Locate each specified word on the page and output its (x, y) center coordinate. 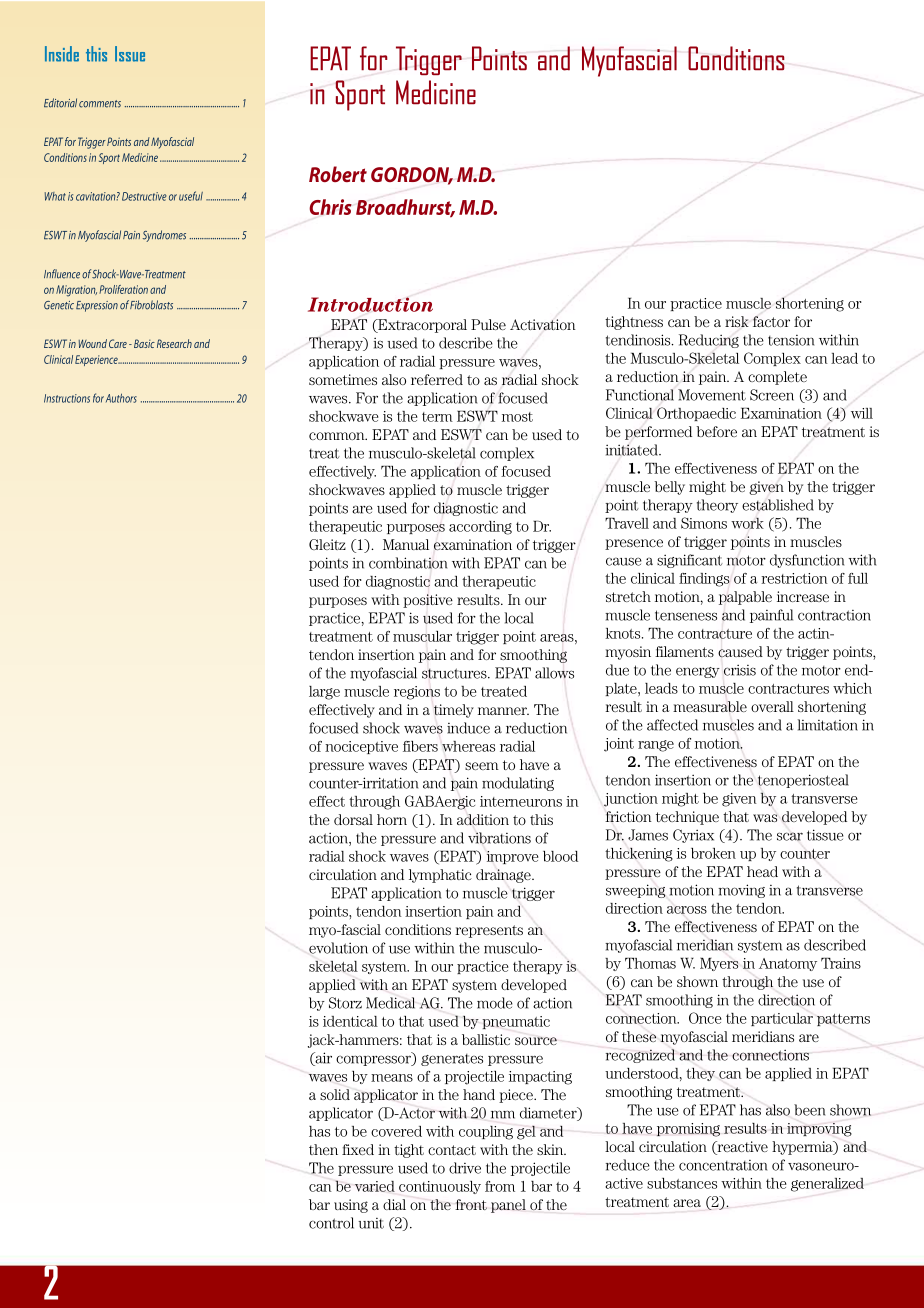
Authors (121, 398)
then (323, 1149)
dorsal (353, 819)
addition (483, 819)
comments (100, 104)
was (765, 818)
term (437, 417)
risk (737, 321)
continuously (440, 1187)
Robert (338, 174)
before (716, 431)
